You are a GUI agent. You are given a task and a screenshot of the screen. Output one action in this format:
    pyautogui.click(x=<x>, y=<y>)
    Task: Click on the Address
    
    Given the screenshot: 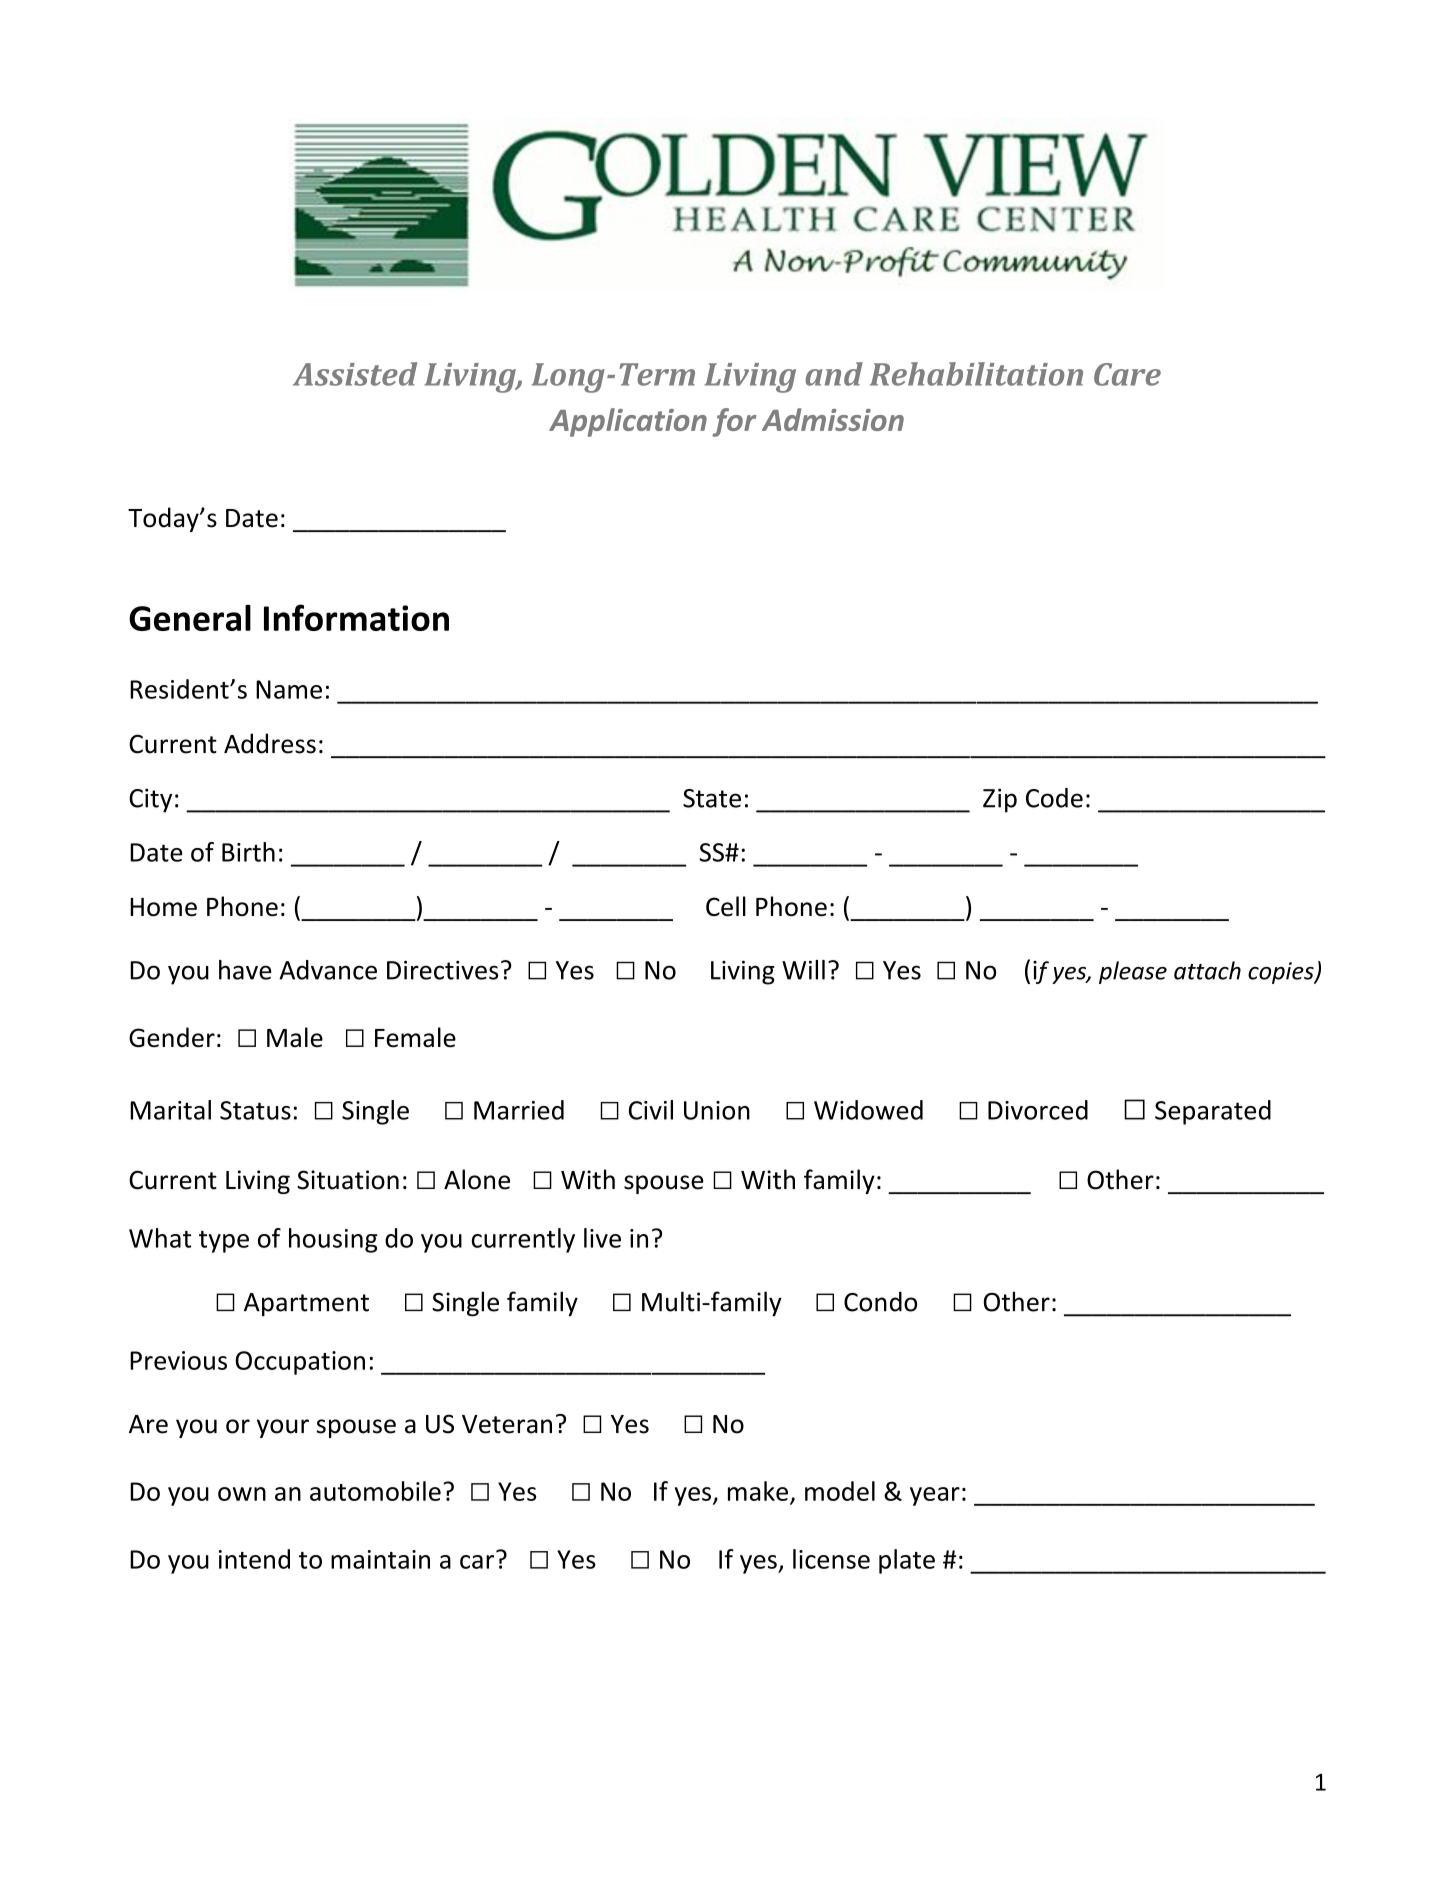 What is the action you would take?
    pyautogui.click(x=270, y=743)
